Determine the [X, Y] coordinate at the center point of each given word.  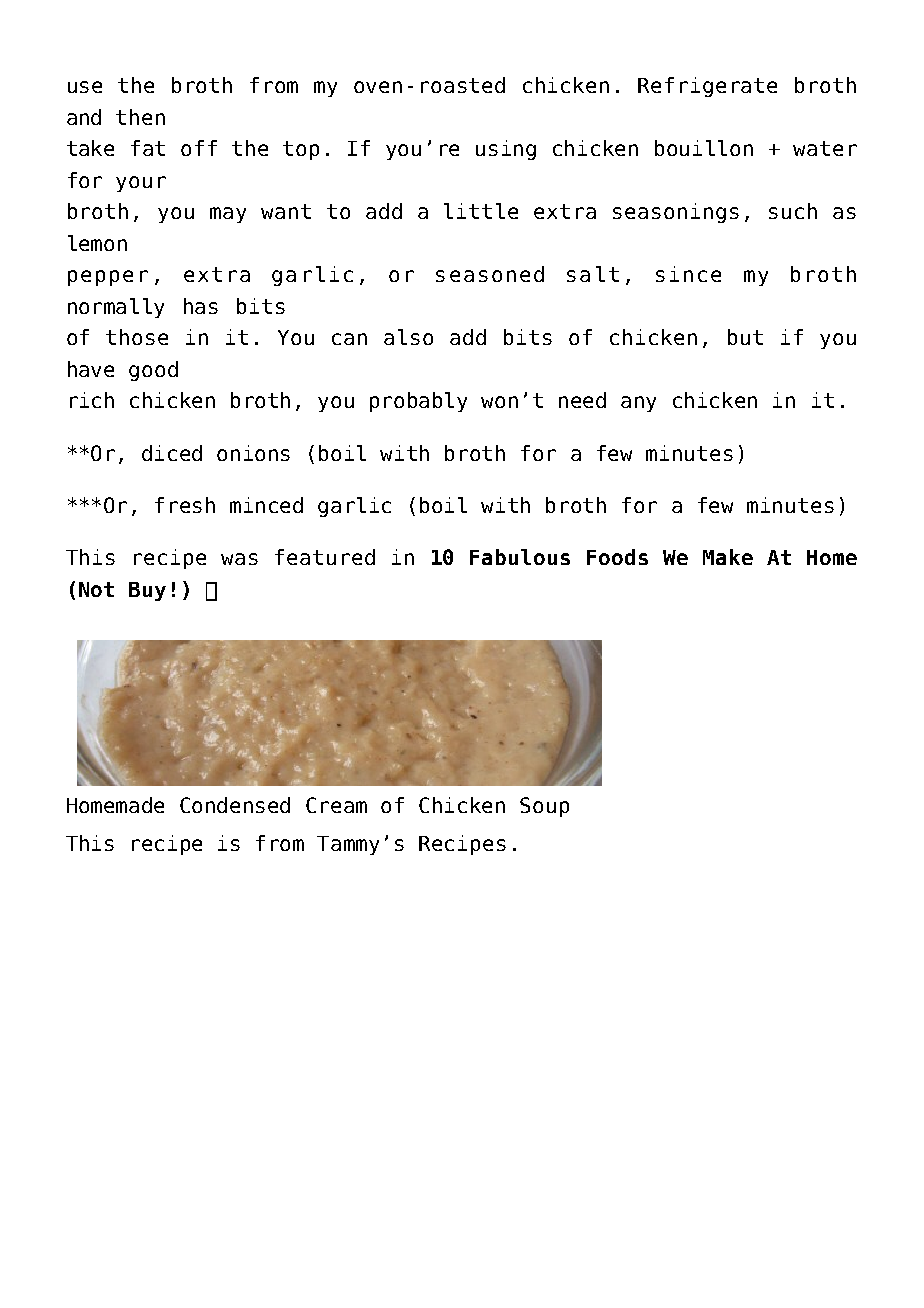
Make [728, 557]
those [137, 337]
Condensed [235, 805]
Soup [544, 807]
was [239, 559]
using [506, 150]
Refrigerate [707, 87]
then [140, 117]
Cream [336, 805]
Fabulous [520, 557]
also [408, 337]
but [745, 337]
